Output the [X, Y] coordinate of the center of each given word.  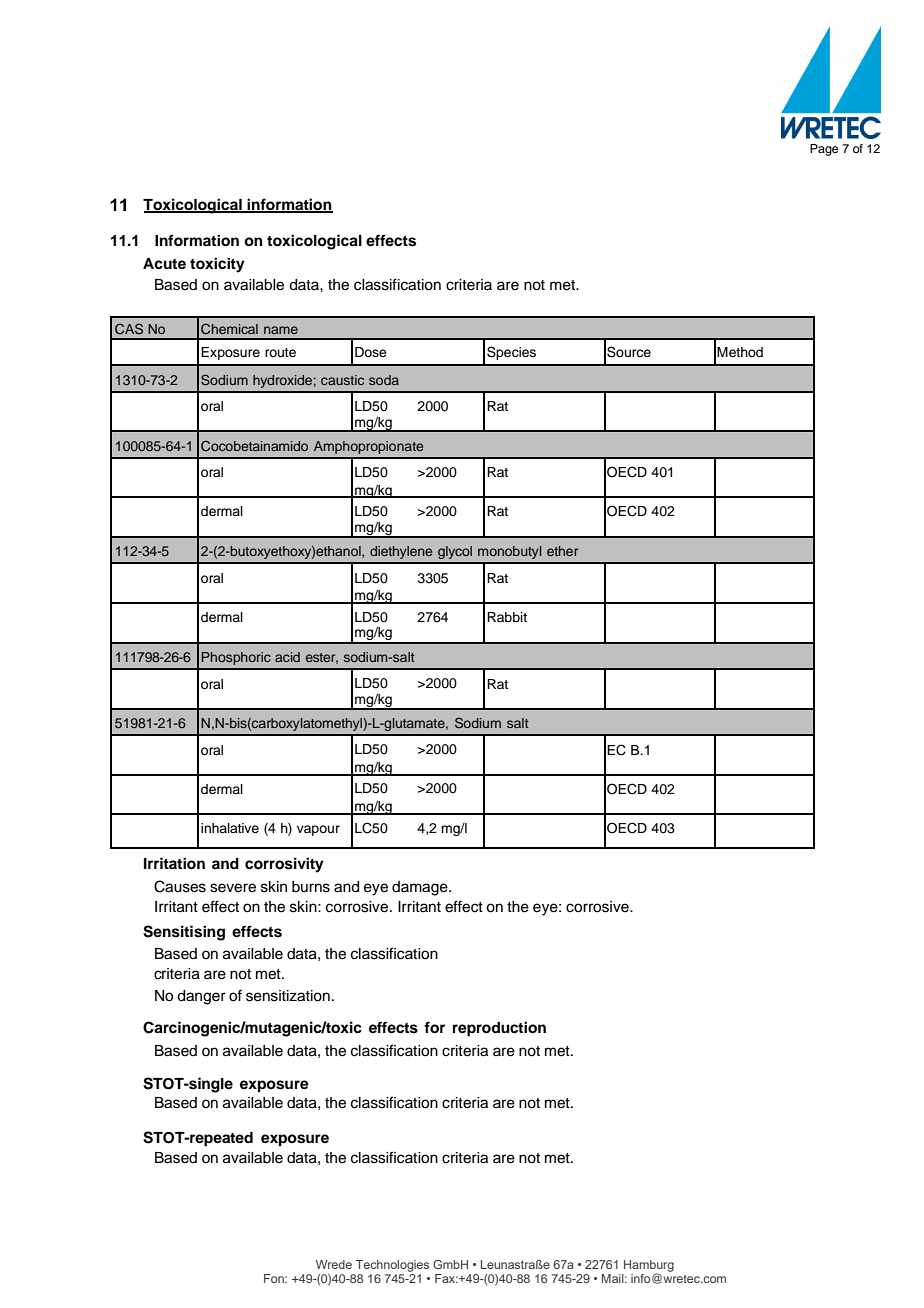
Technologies [392, 1266]
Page [824, 150]
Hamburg [649, 1267]
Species [511, 353]
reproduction [499, 1029]
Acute [164, 264]
